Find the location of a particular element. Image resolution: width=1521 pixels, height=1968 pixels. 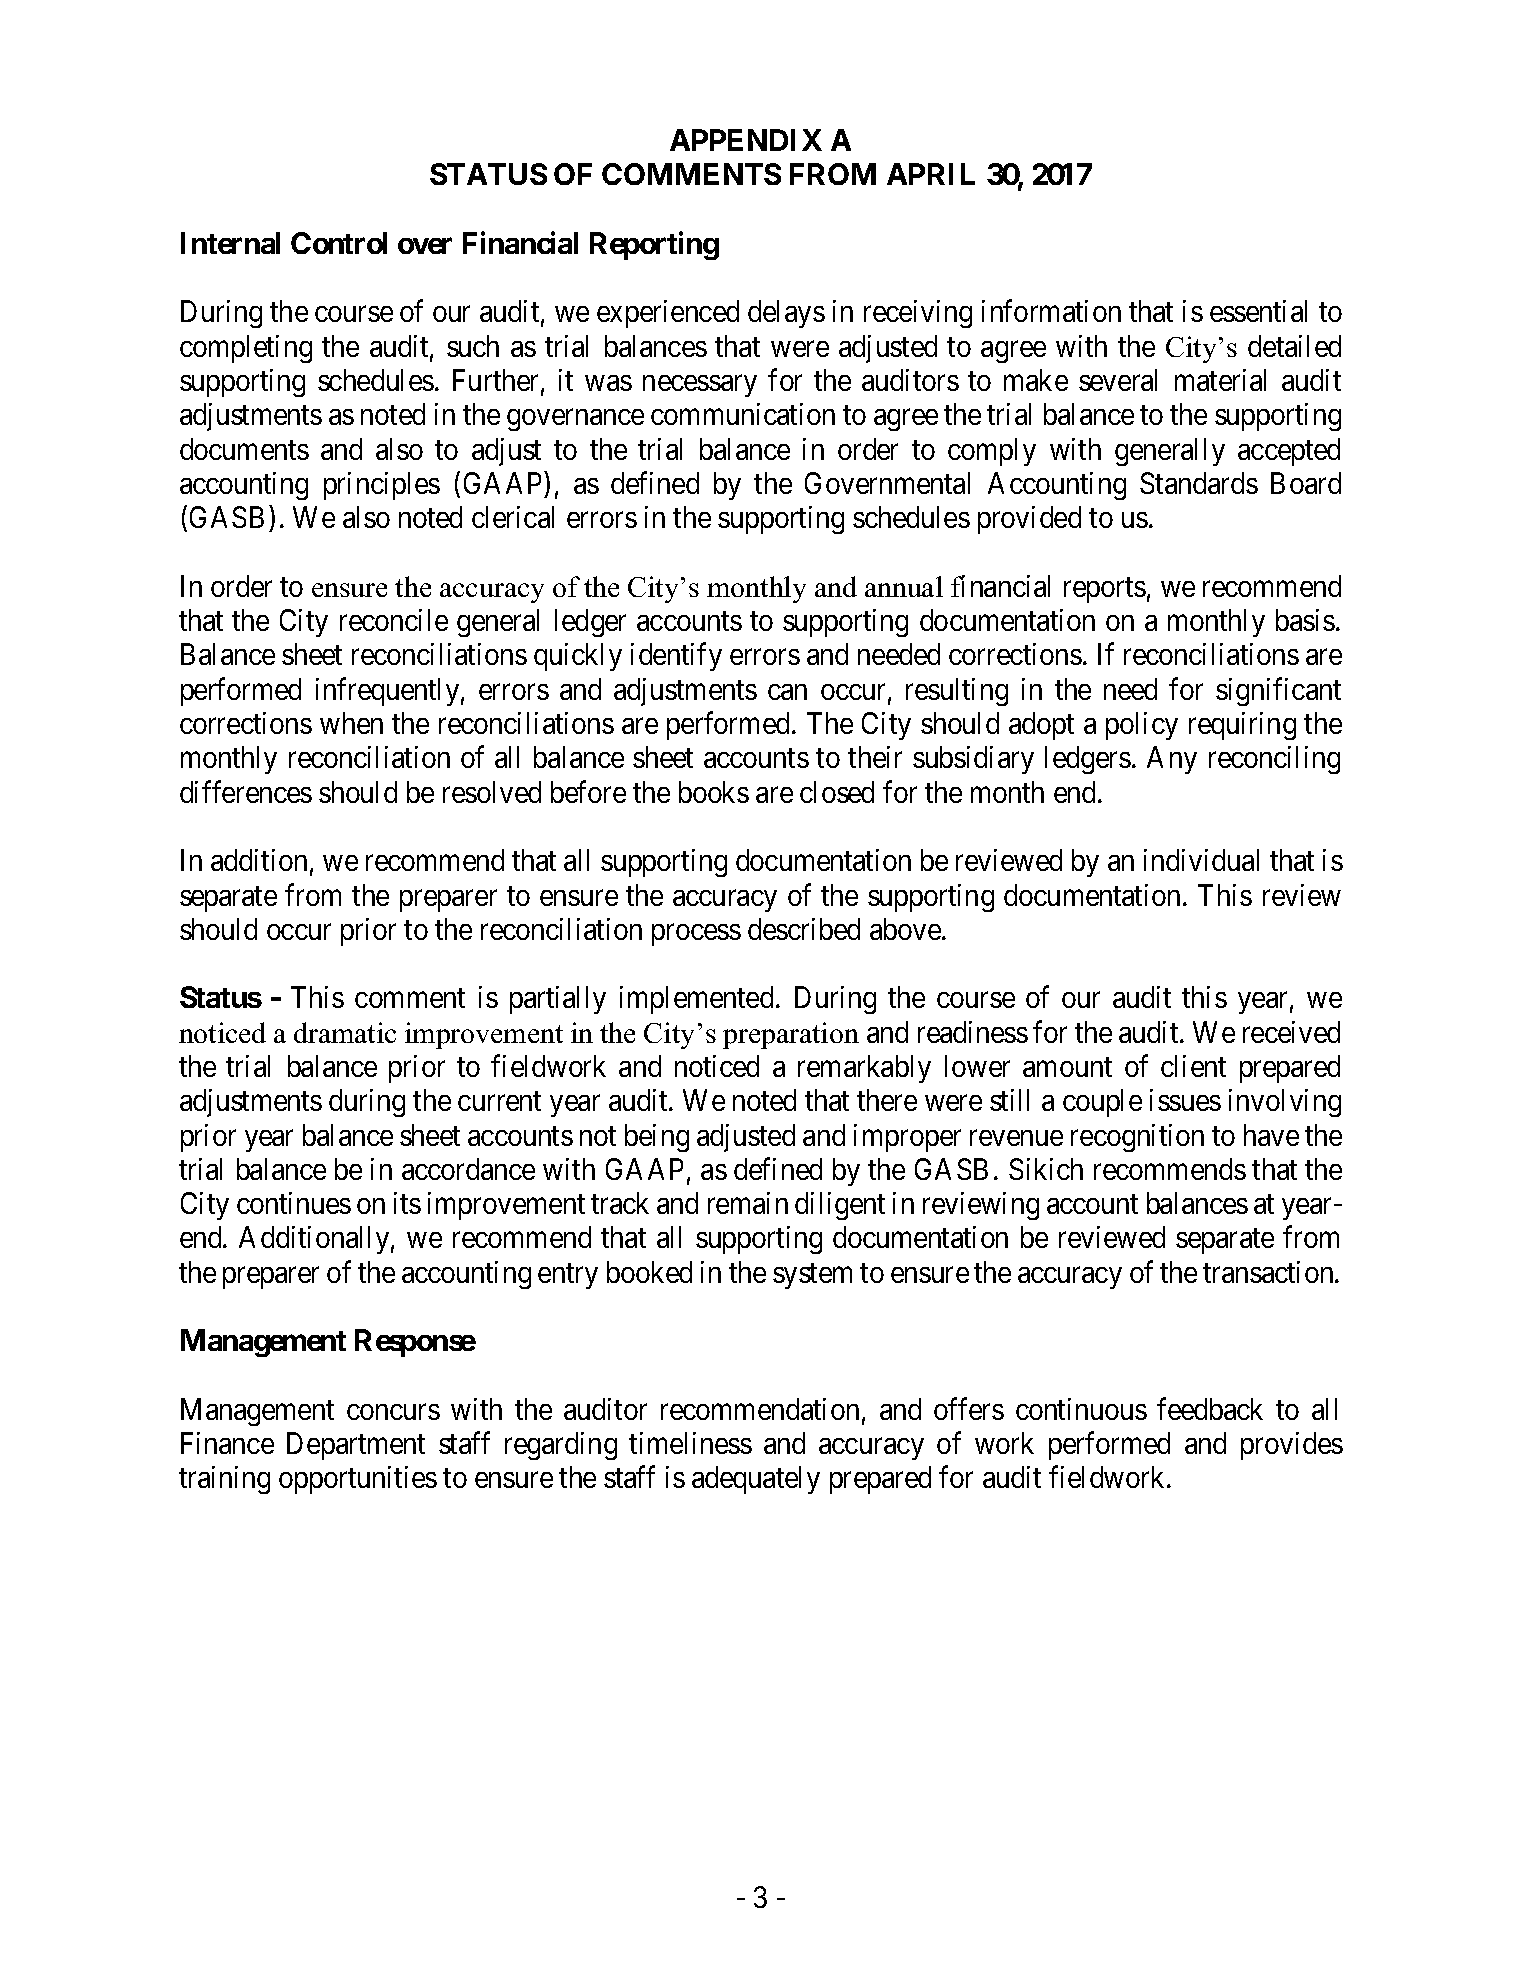

client is located at coordinates (1193, 1066).
